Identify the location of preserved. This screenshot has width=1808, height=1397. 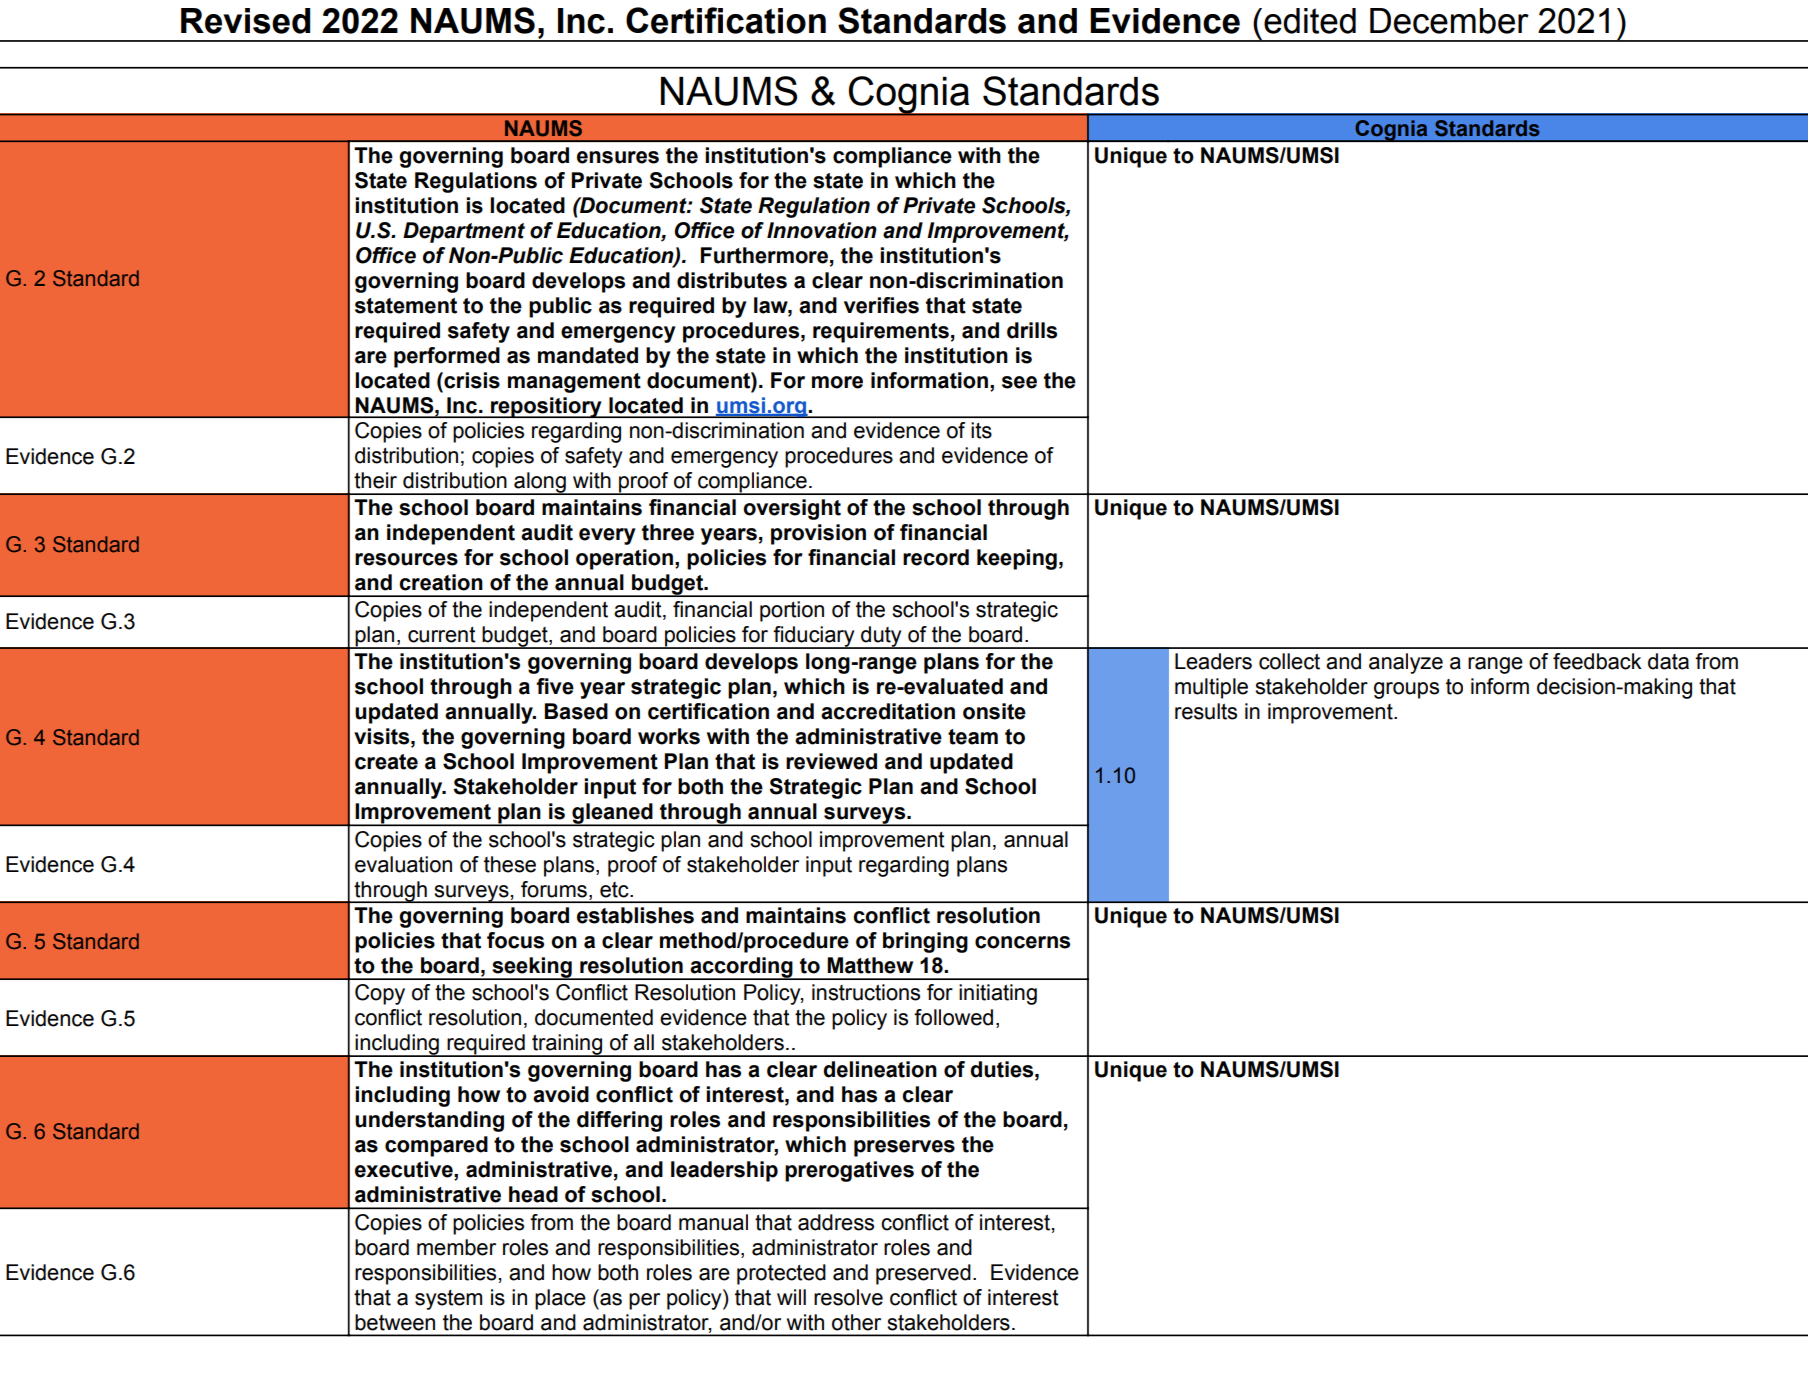
(923, 1274).
